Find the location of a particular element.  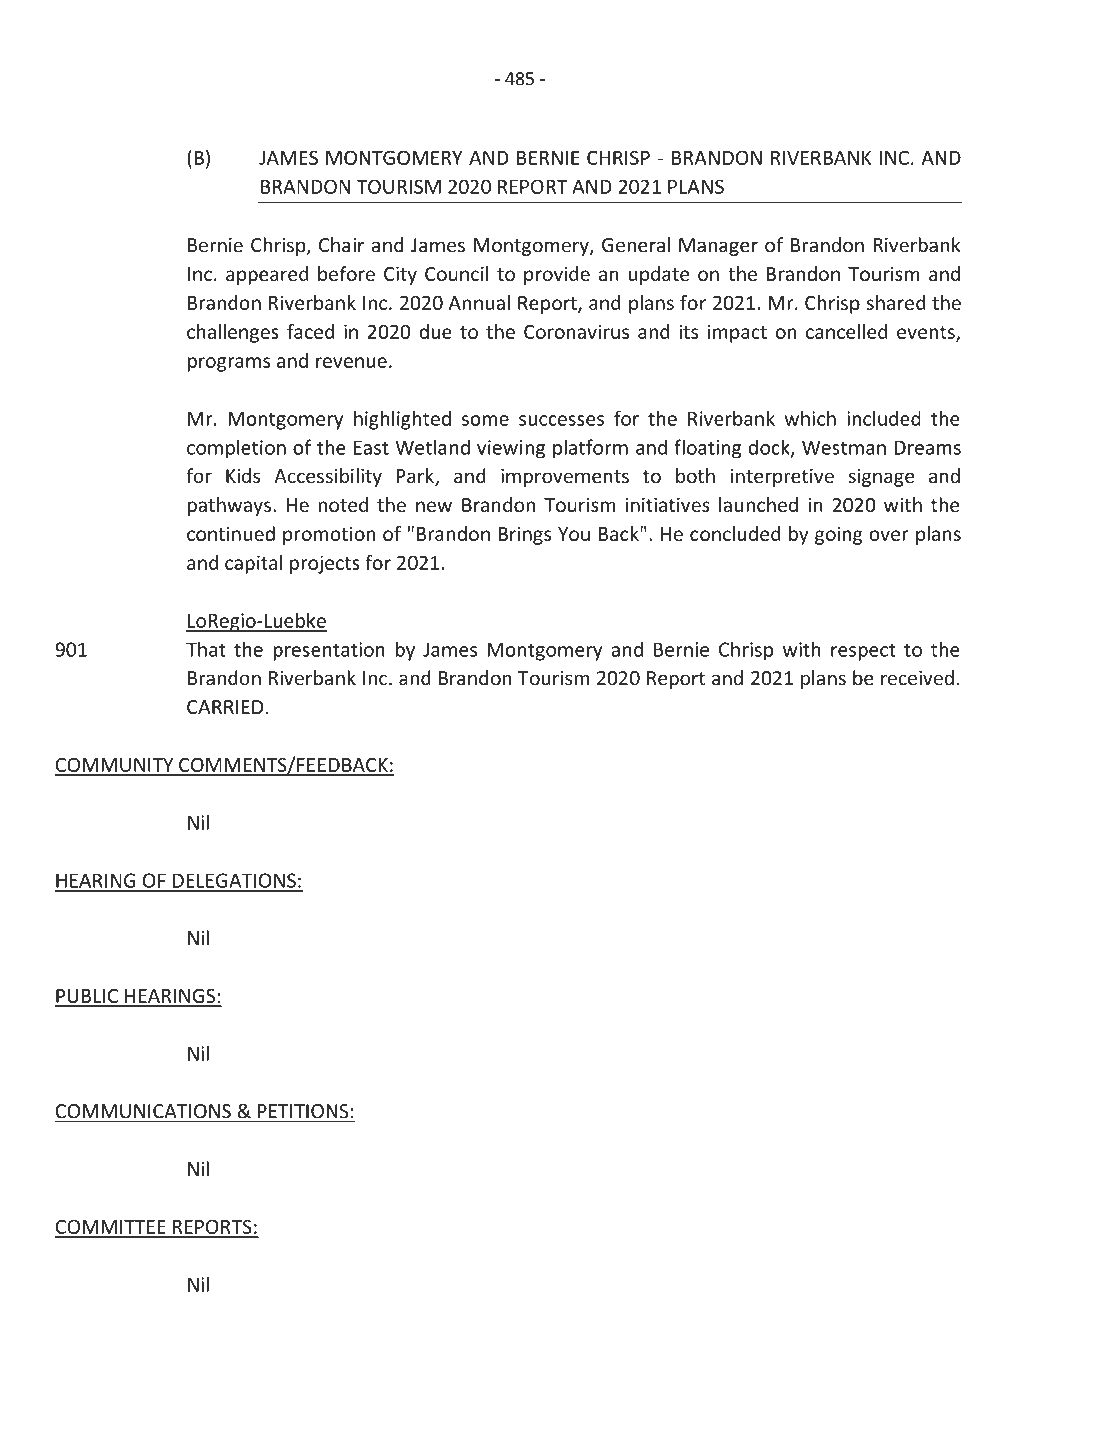

respect is located at coordinates (863, 652).
